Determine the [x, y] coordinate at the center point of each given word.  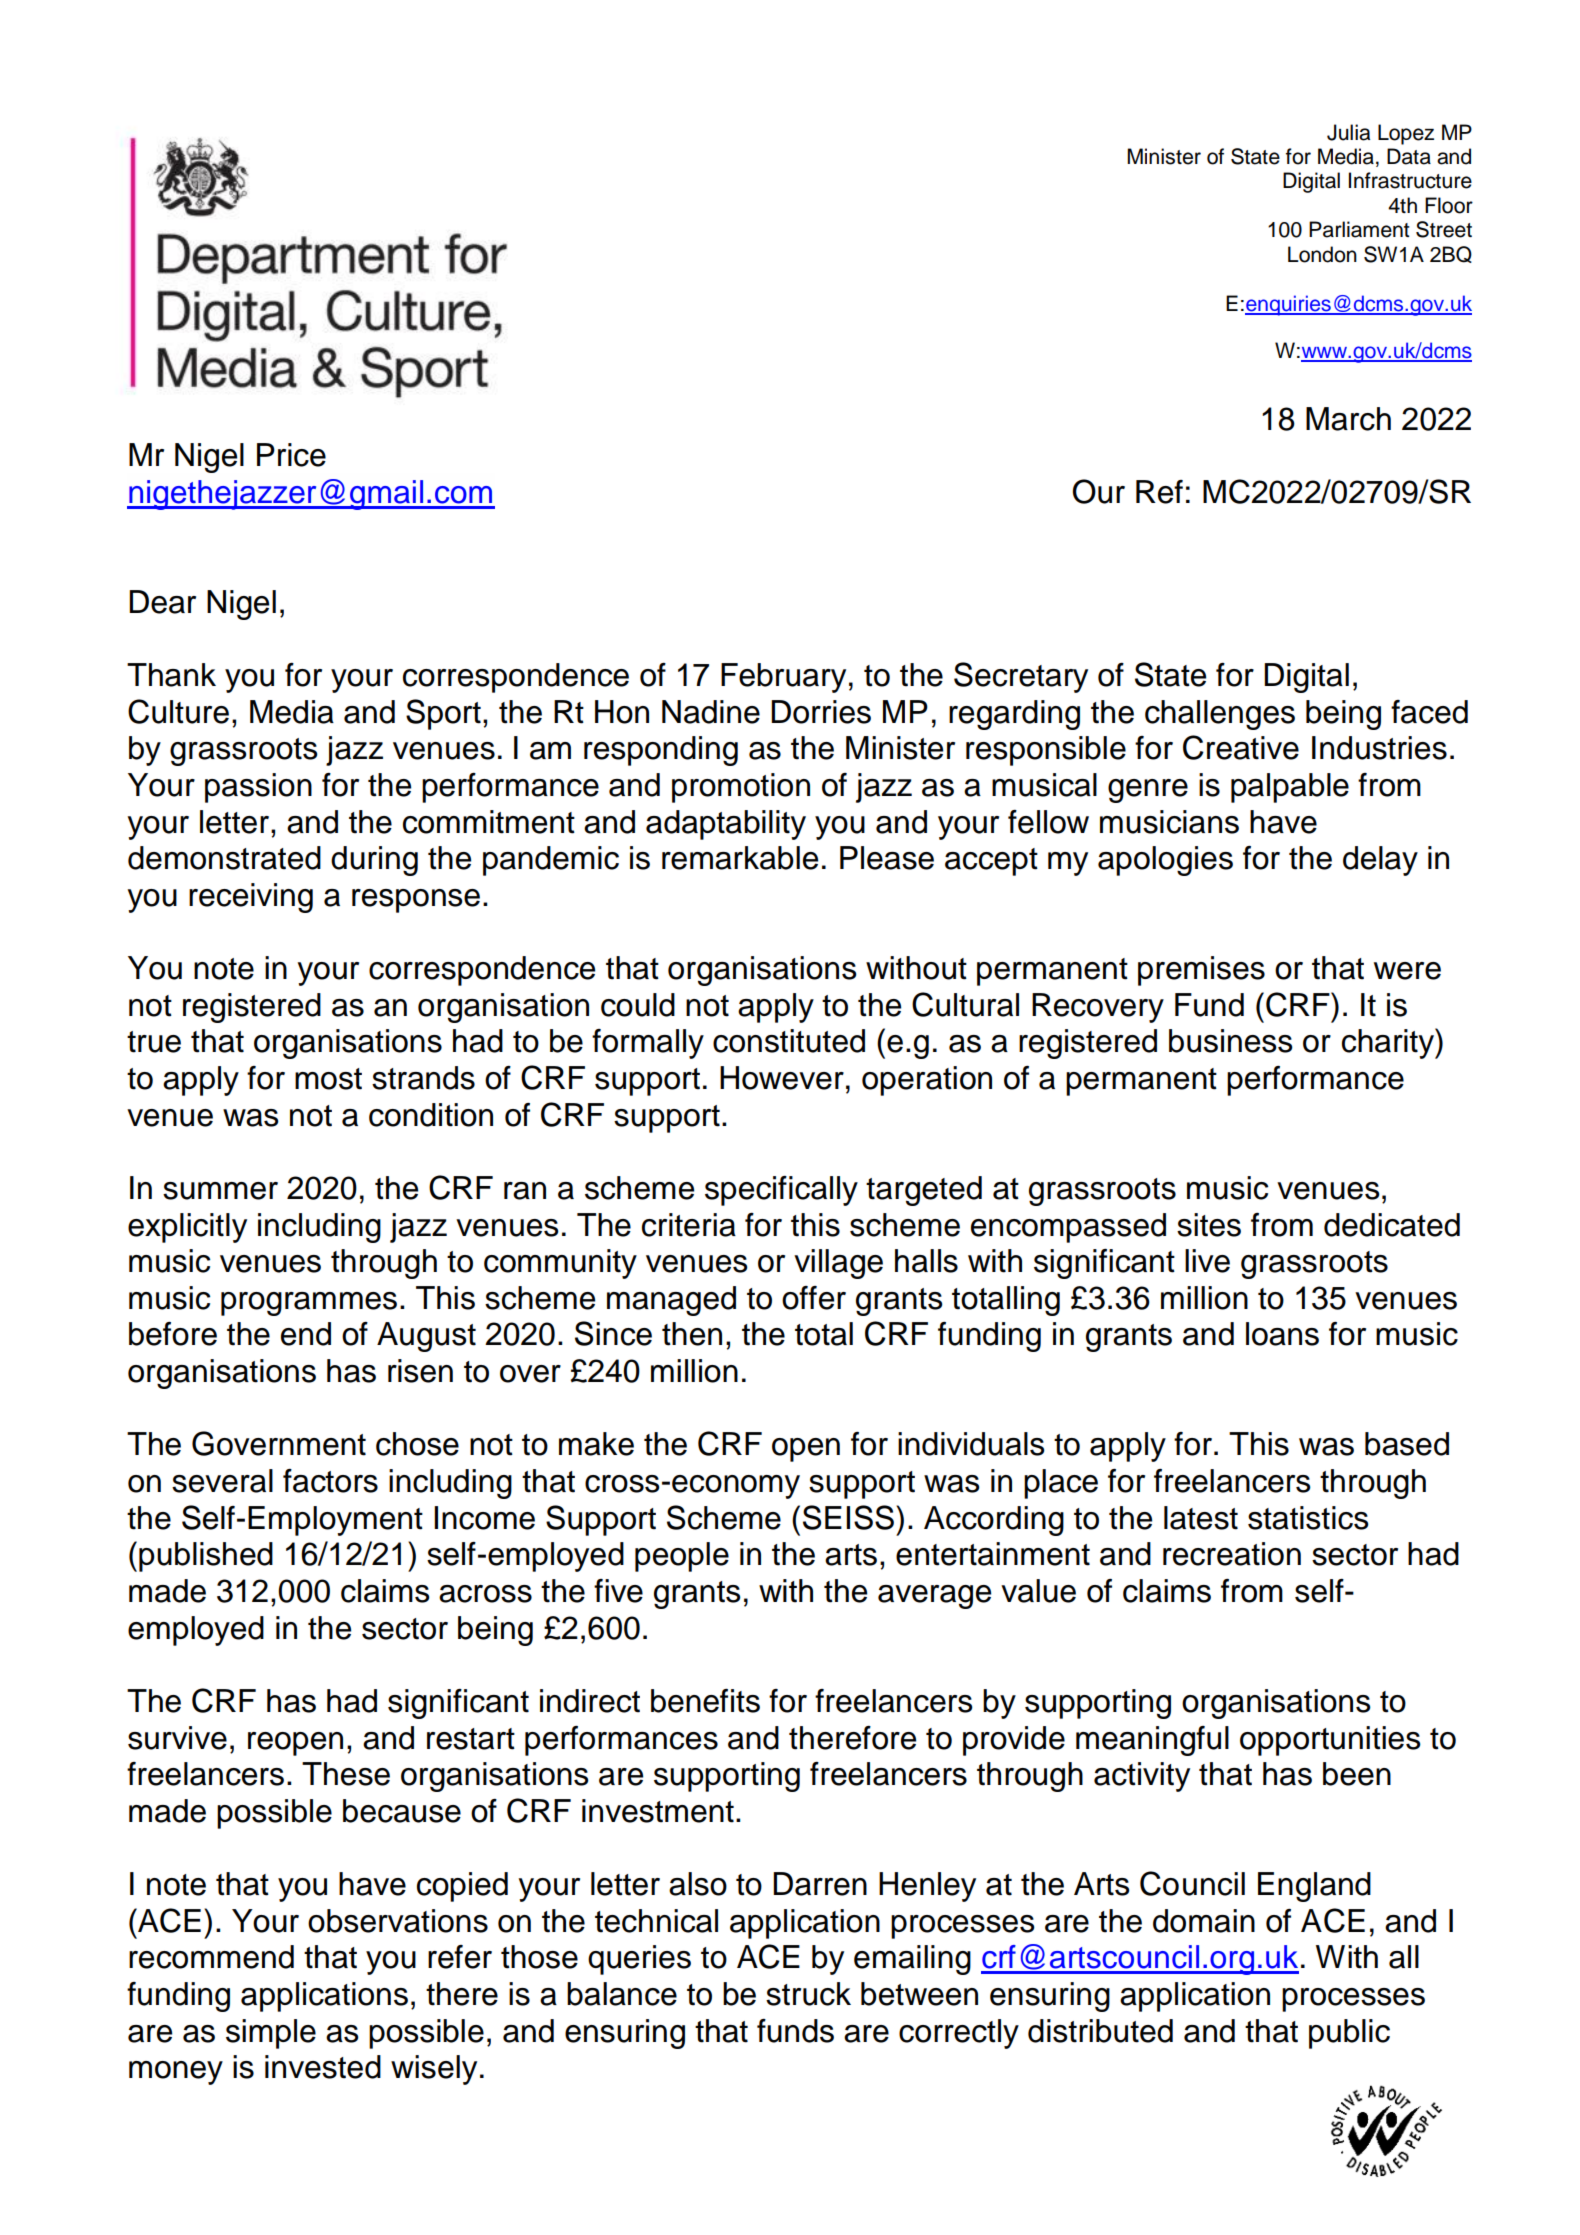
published [206, 1557]
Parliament [1359, 229]
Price [291, 455]
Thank [171, 675]
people [682, 1557]
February [783, 678]
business [1231, 1041]
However [782, 1078]
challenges [1220, 715]
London [1322, 254]
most [328, 1079]
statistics [1308, 1518]
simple [271, 2034]
